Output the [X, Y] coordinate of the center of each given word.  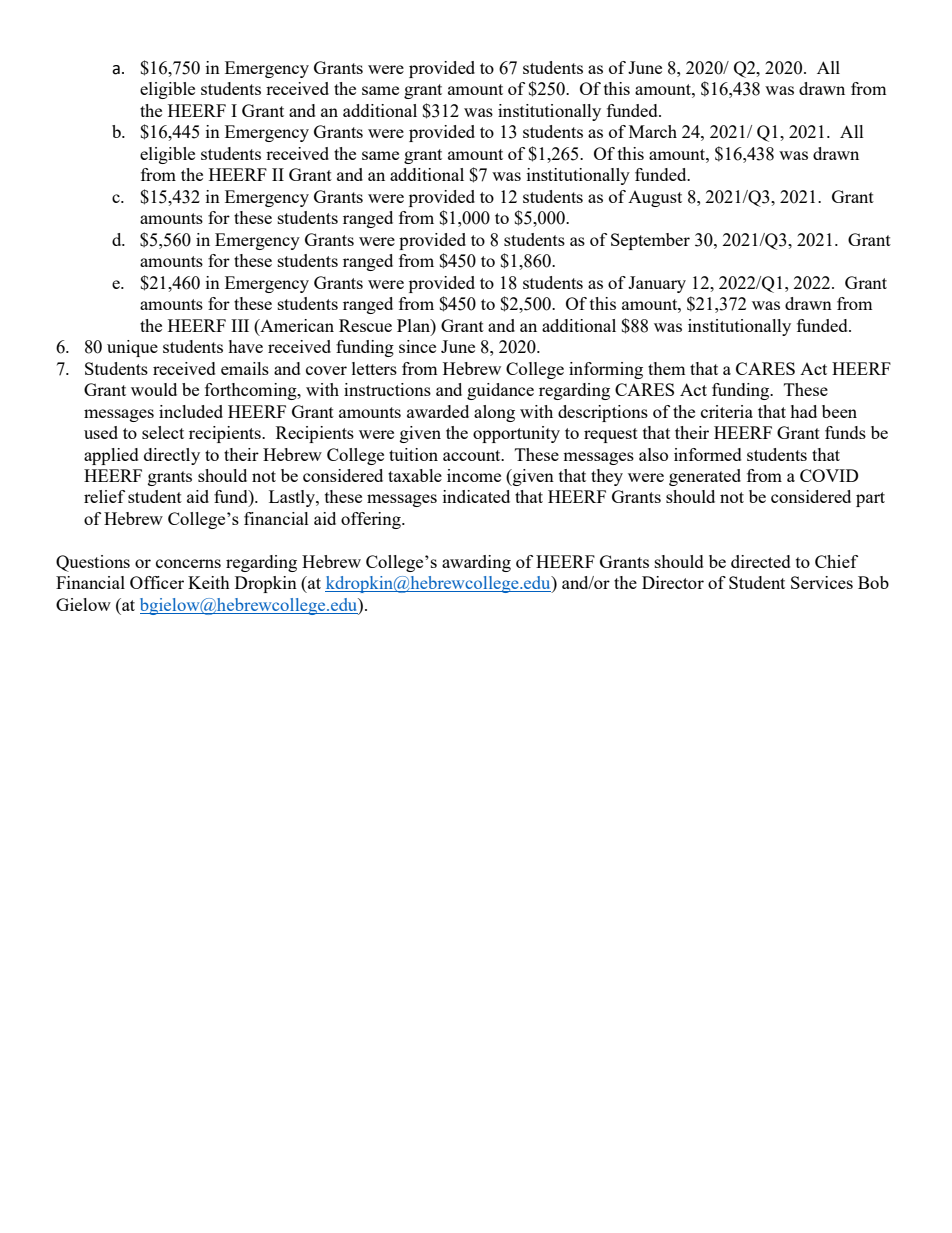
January [657, 284]
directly [172, 456]
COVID [829, 475]
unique [132, 348]
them [666, 368]
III [240, 325]
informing [606, 370]
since [417, 346]
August [655, 199]
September [650, 241]
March [653, 131]
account [473, 455]
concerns [188, 563]
